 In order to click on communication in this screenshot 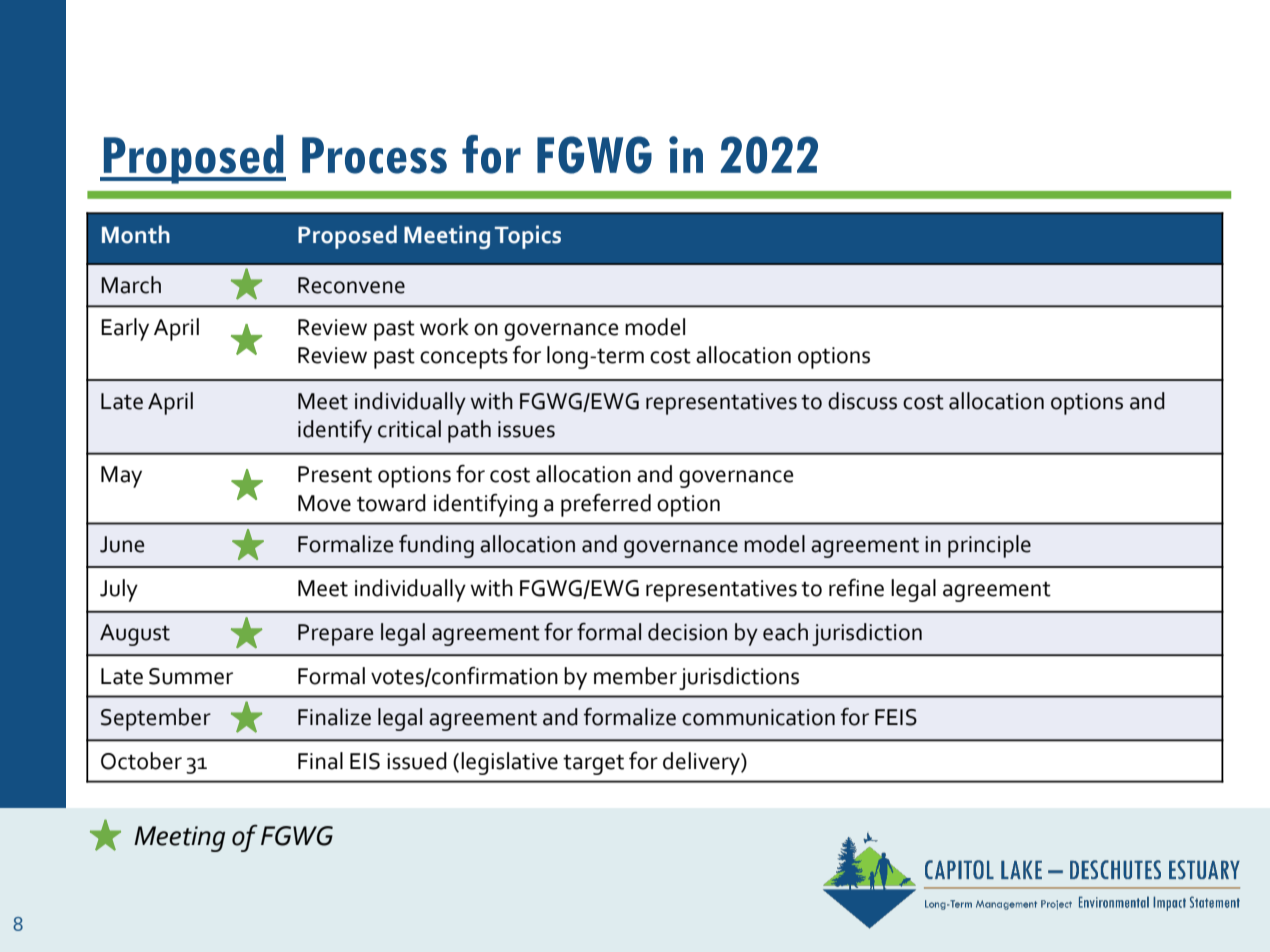, I will do `click(758, 717)`.
